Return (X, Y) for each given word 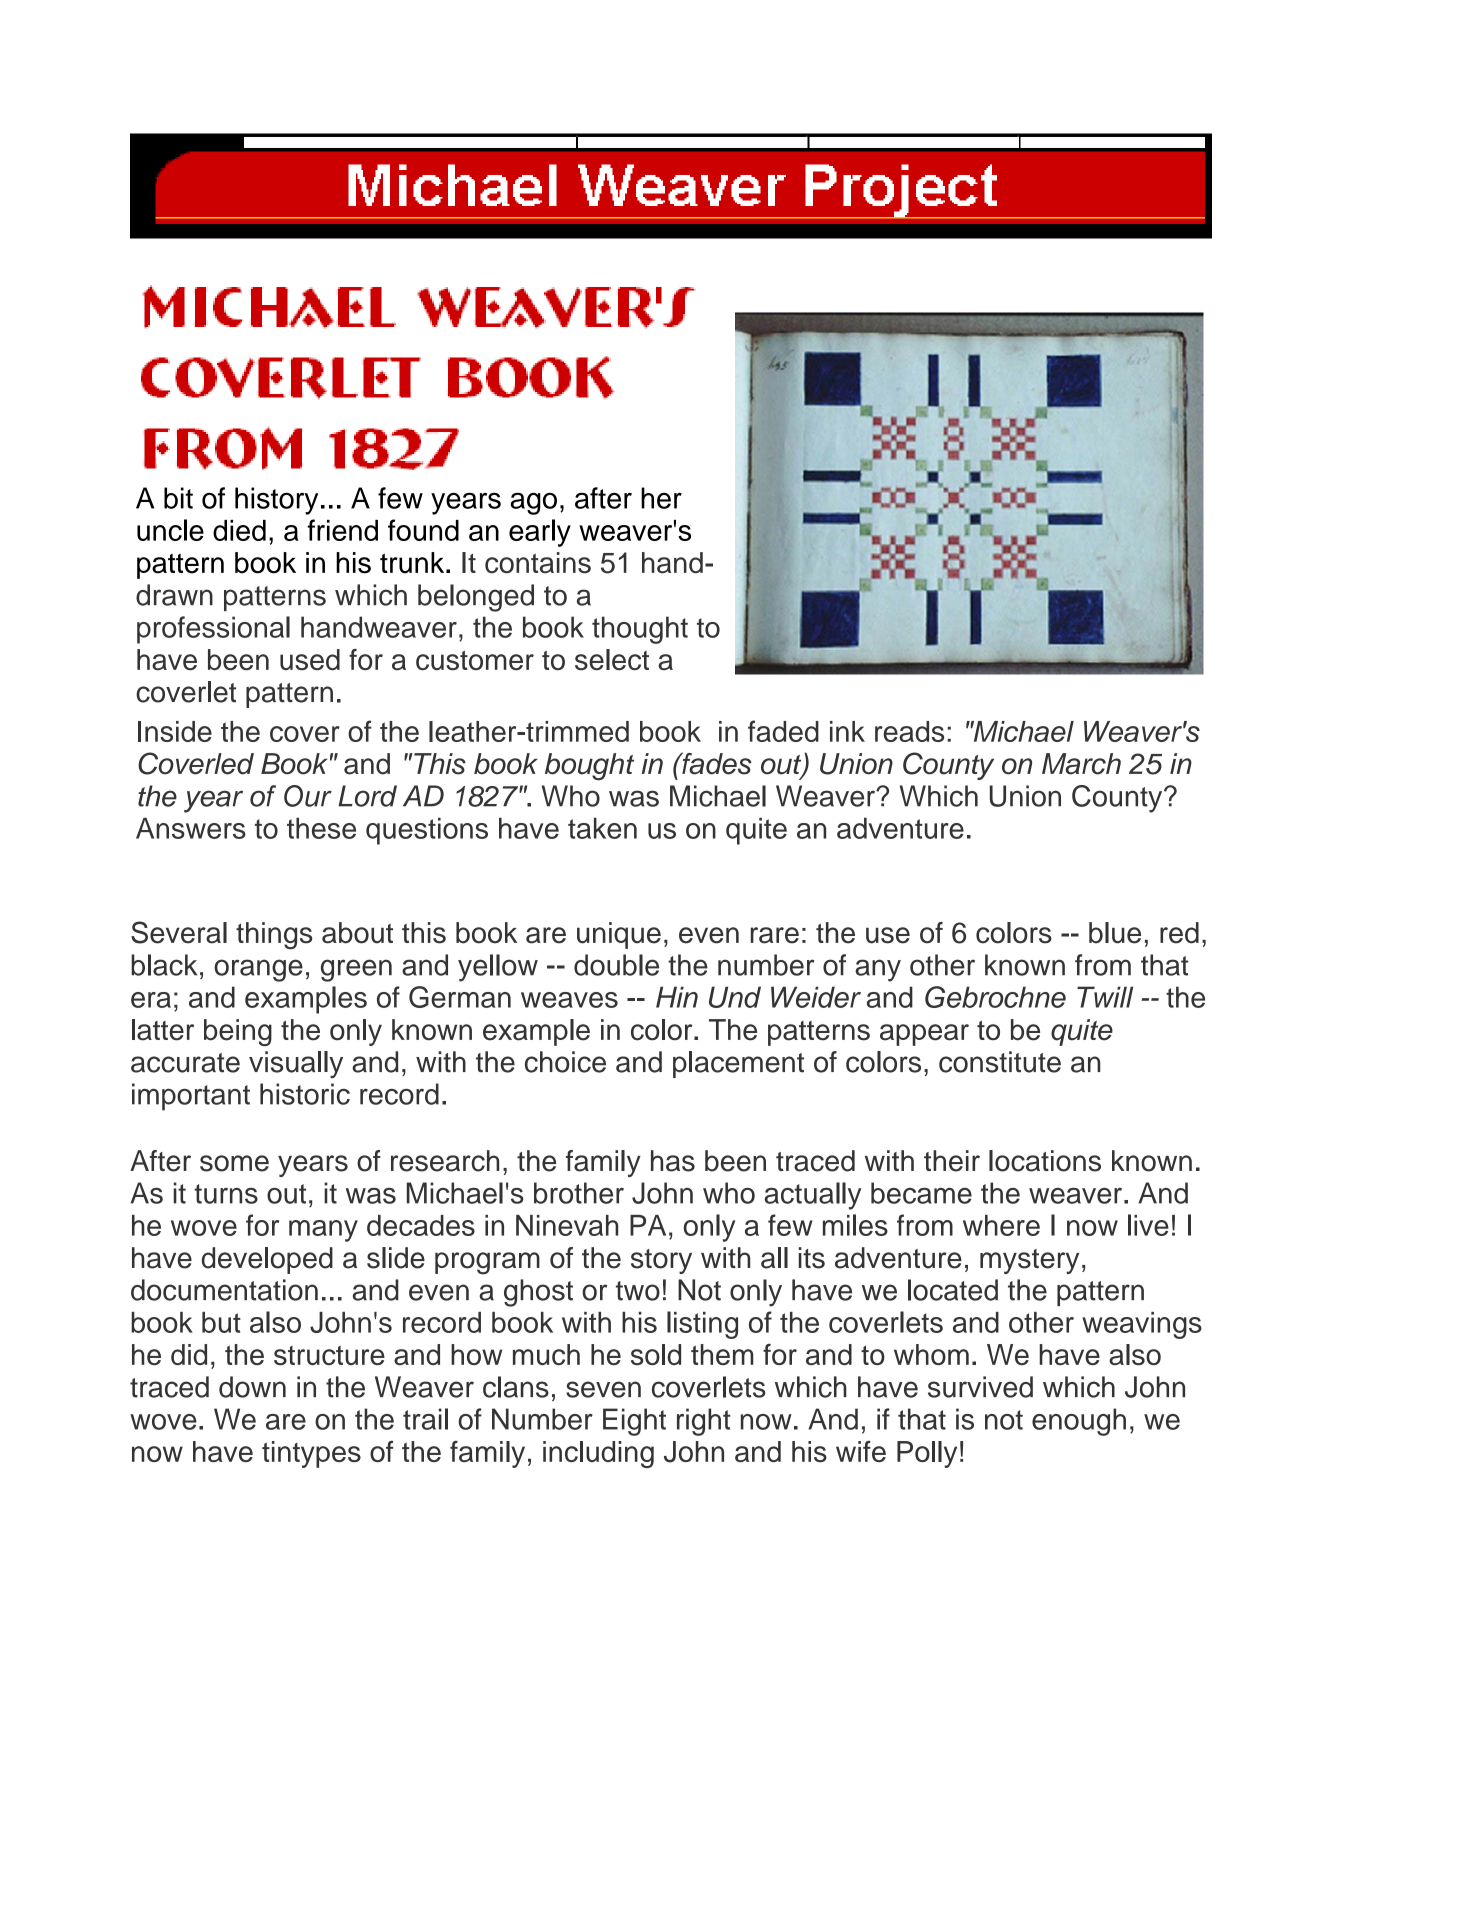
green (356, 970)
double (616, 965)
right (704, 1422)
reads (909, 731)
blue (1115, 933)
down (252, 1387)
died (239, 530)
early (540, 533)
